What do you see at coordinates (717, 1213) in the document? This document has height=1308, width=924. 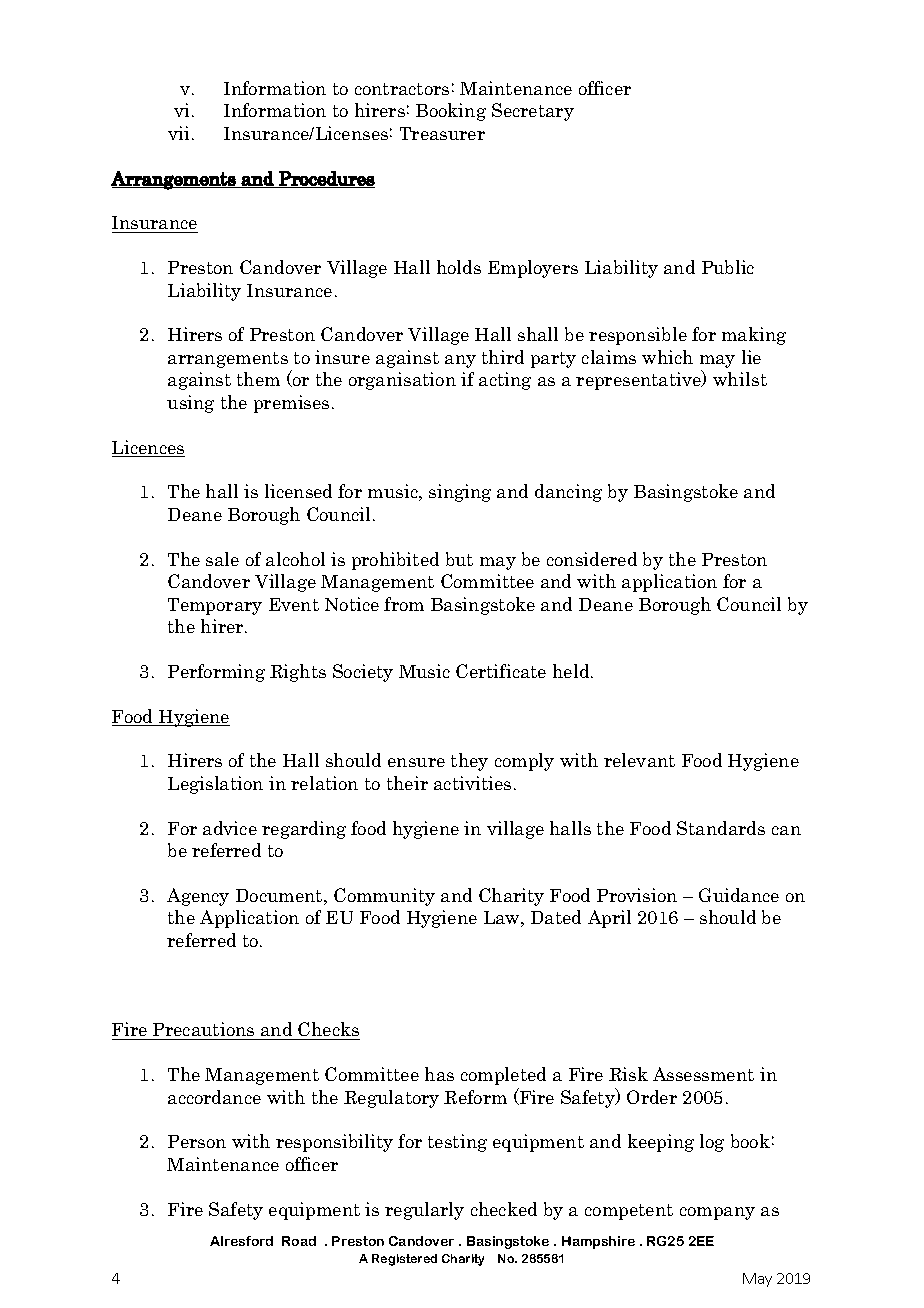 I see `company` at bounding box center [717, 1213].
